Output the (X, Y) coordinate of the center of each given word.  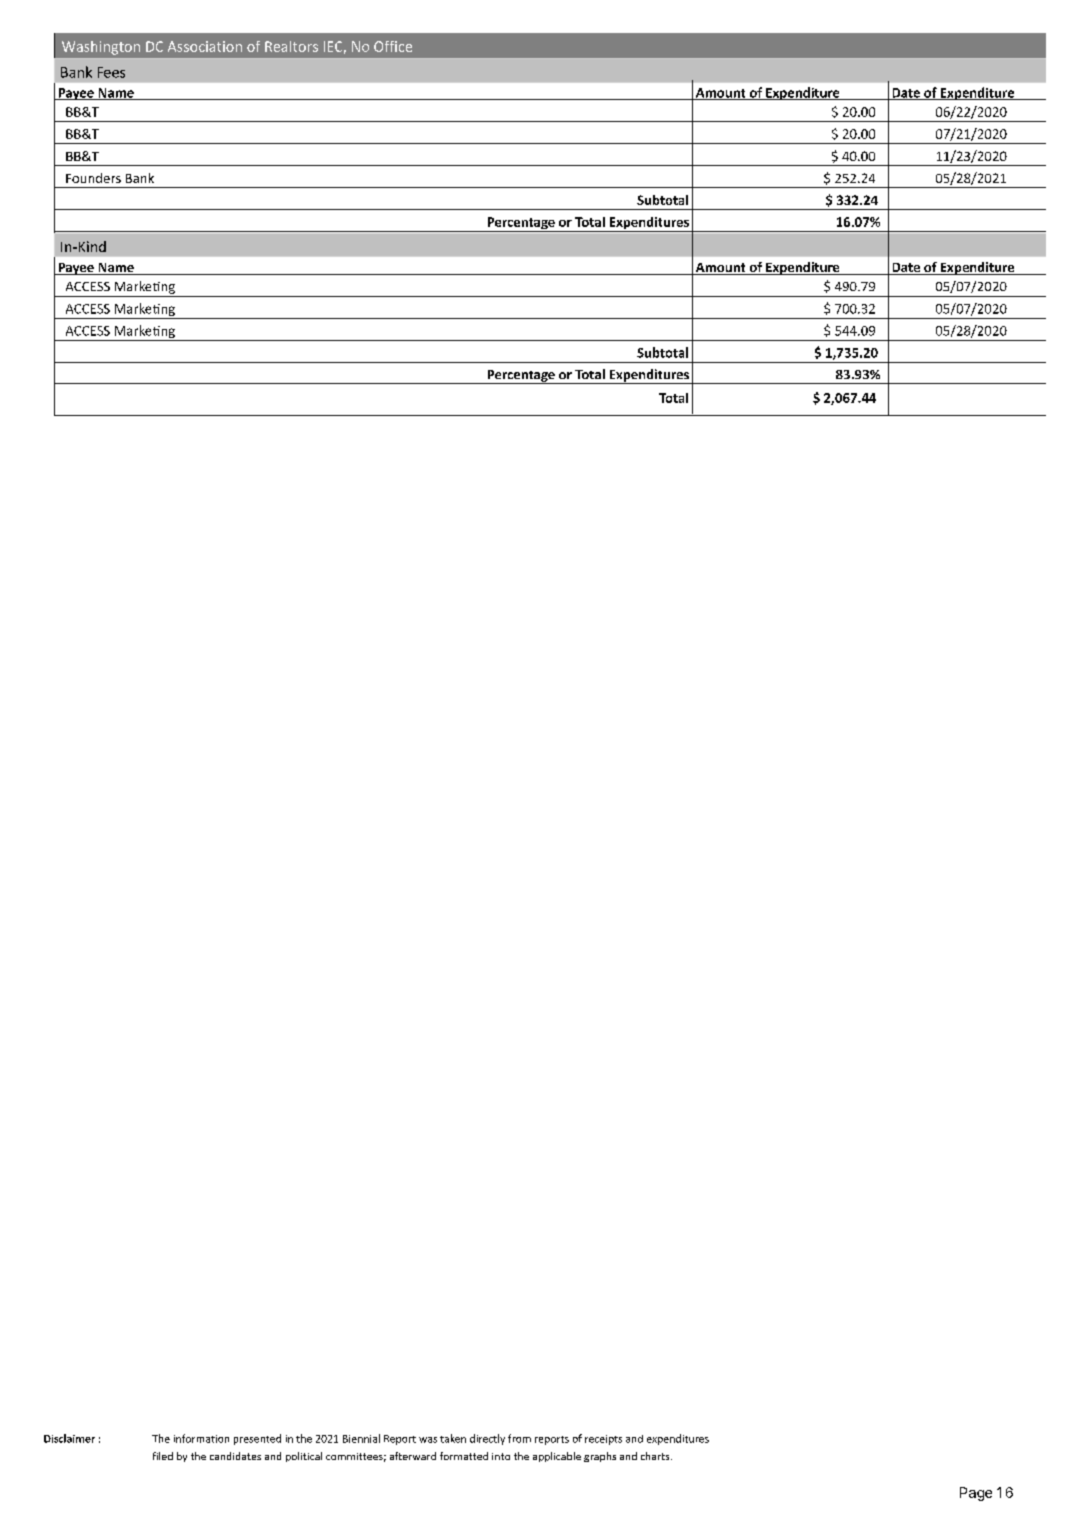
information (201, 1438)
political (304, 1457)
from (519, 1438)
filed (163, 1456)
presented (257, 1439)
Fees (111, 72)
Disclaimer (69, 1438)
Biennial (361, 1438)
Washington (101, 48)
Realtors (291, 46)
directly (487, 1439)
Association (205, 46)
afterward (413, 1456)
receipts (603, 1440)
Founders (93, 178)
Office (393, 46)
